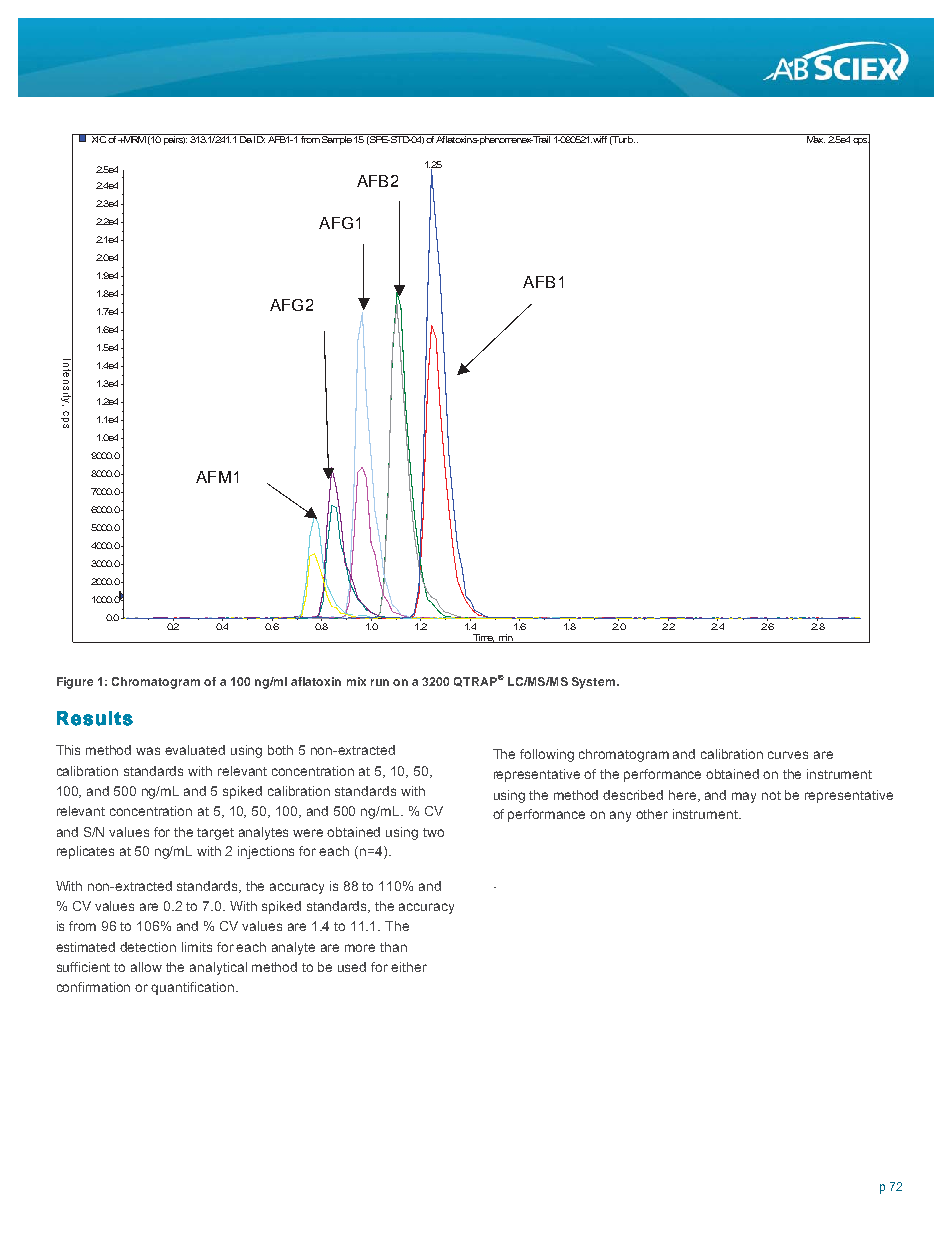 The image size is (952, 1233). What do you see at coordinates (788, 755) in the page?
I see `curves` at bounding box center [788, 755].
